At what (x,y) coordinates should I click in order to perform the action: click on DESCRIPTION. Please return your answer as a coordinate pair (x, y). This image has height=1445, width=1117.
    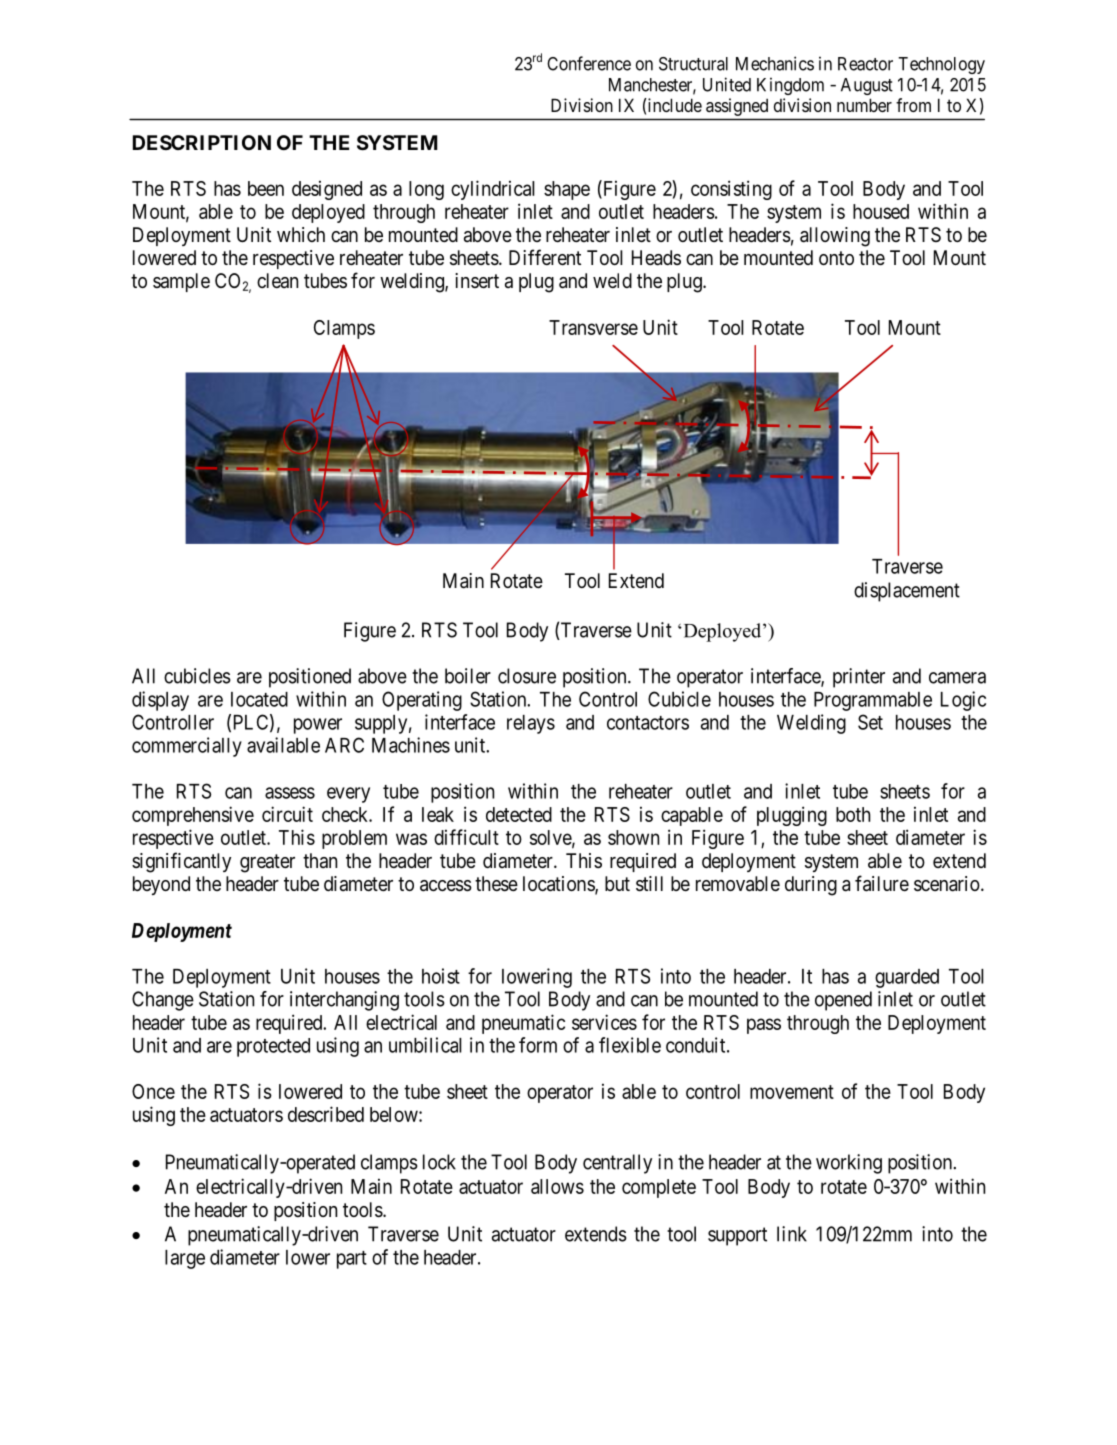
    Looking at the image, I should click on (202, 142).
